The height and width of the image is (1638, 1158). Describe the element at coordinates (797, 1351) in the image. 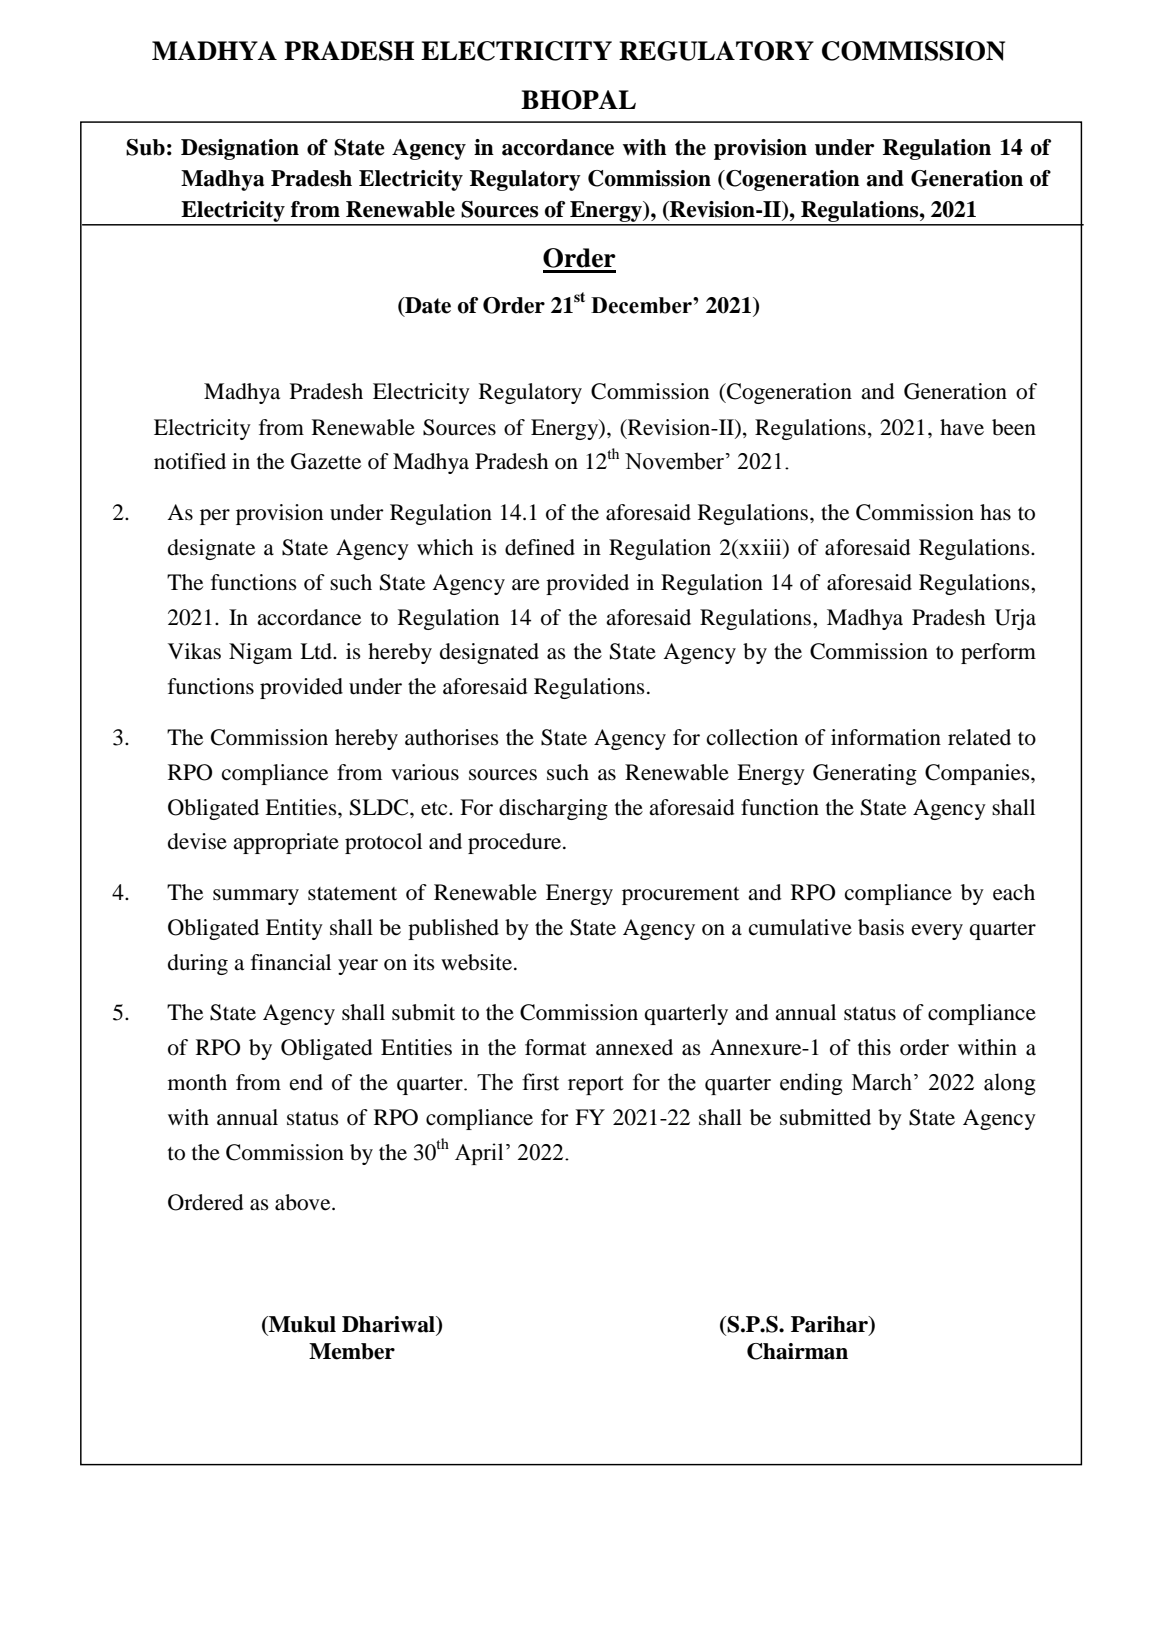

I see `Chairman` at that location.
